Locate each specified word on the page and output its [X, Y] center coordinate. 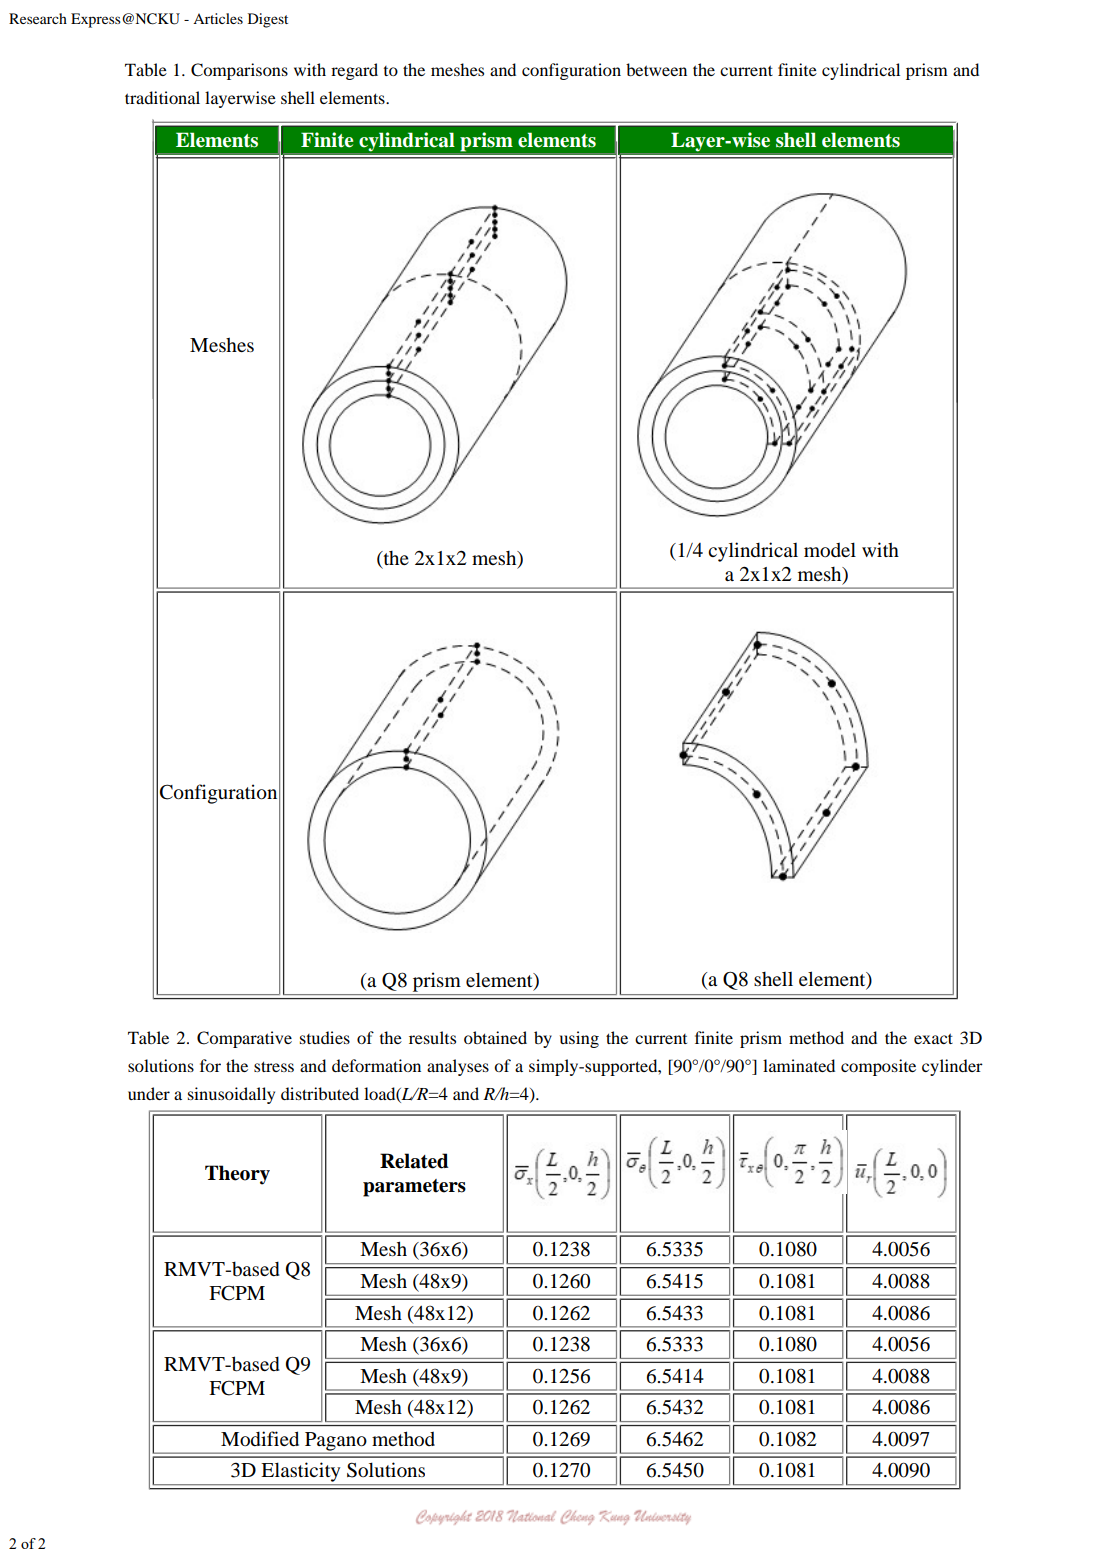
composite [878, 1067]
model [830, 549]
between [656, 69]
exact [933, 1038]
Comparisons [239, 71]
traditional [162, 97]
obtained [495, 1037]
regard [354, 71]
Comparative [244, 1039]
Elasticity [301, 1473]
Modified [260, 1439]
